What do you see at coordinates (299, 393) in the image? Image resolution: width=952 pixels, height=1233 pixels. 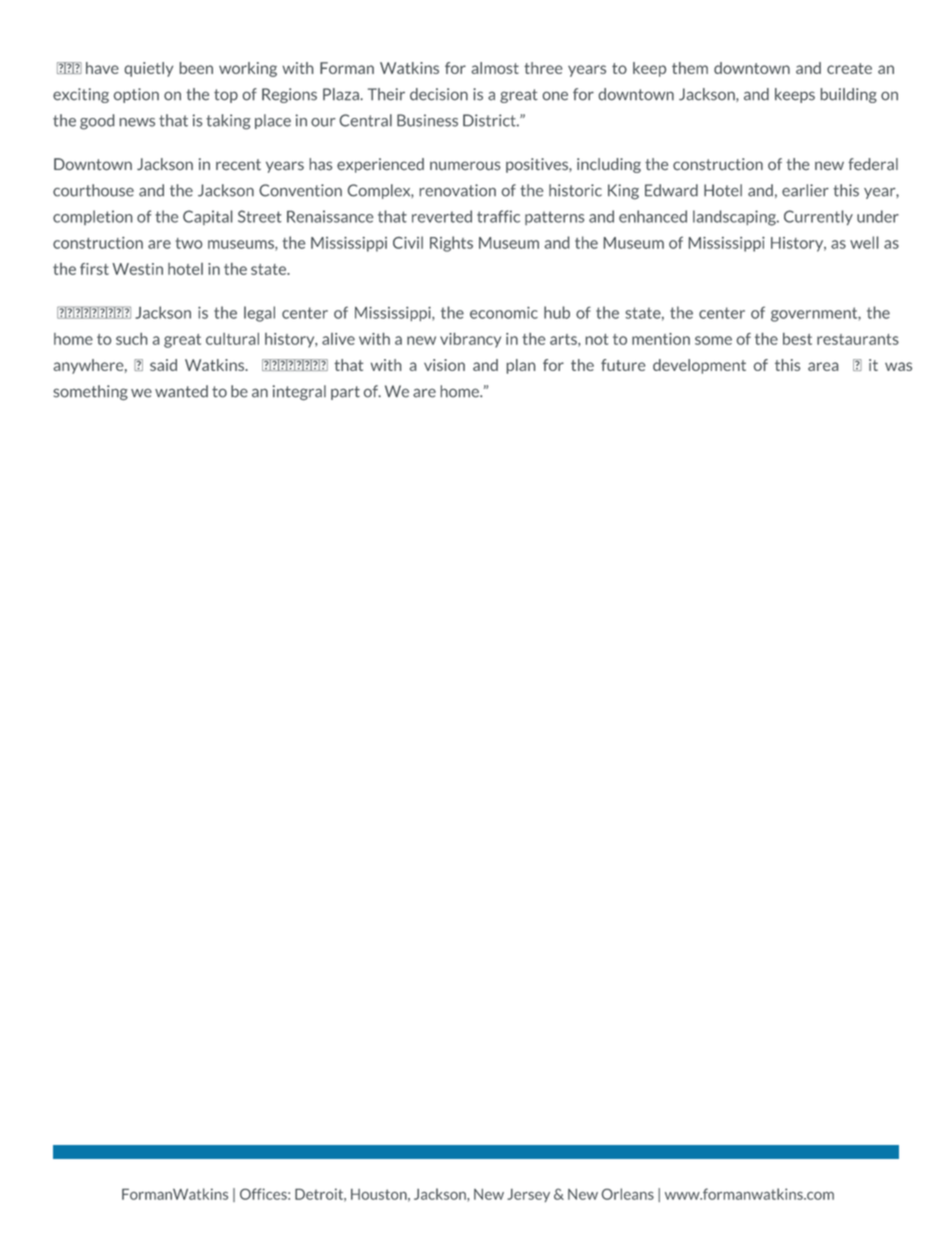 I see `integral` at bounding box center [299, 393].
